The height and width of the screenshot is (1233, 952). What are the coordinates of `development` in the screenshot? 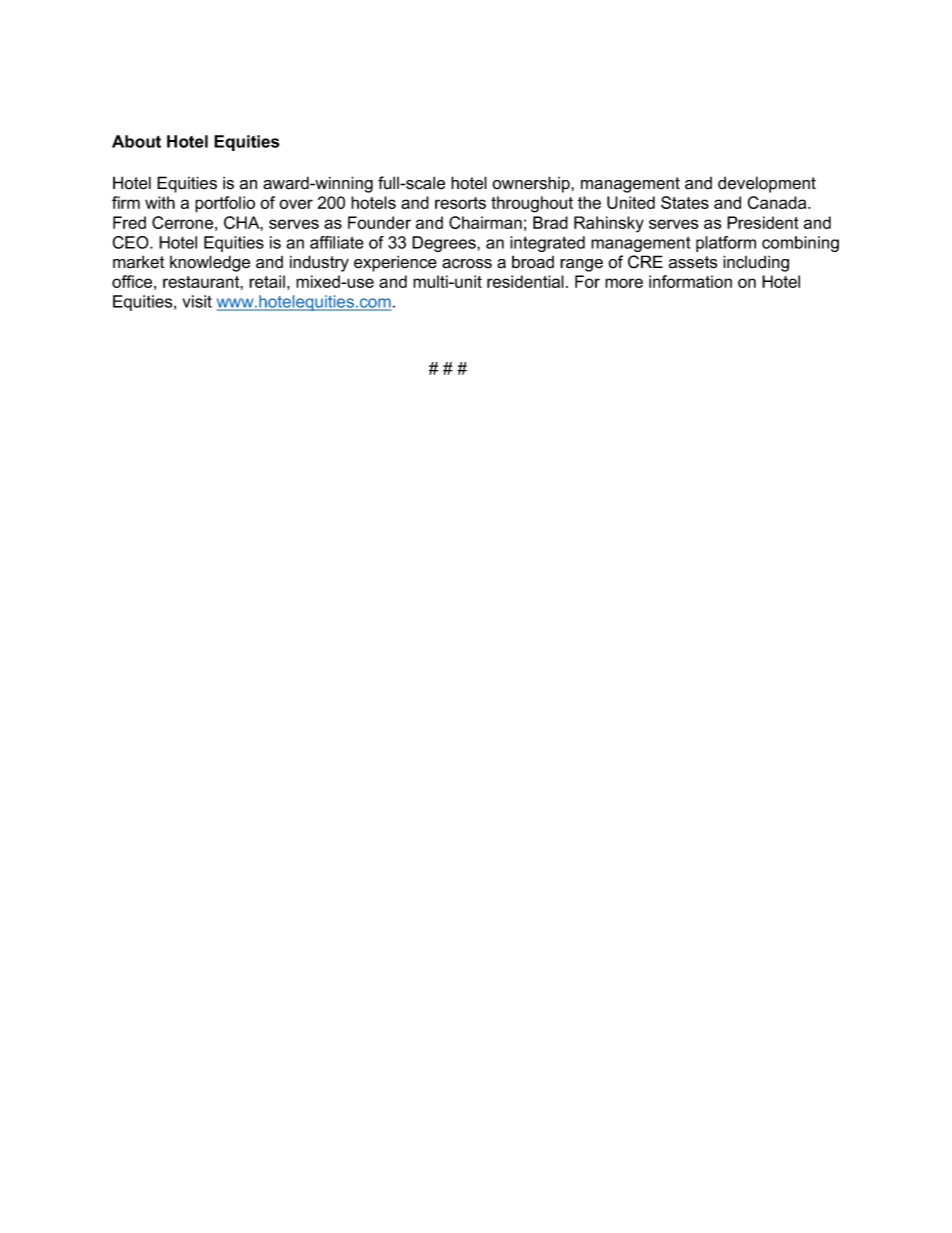 It's located at (767, 184).
